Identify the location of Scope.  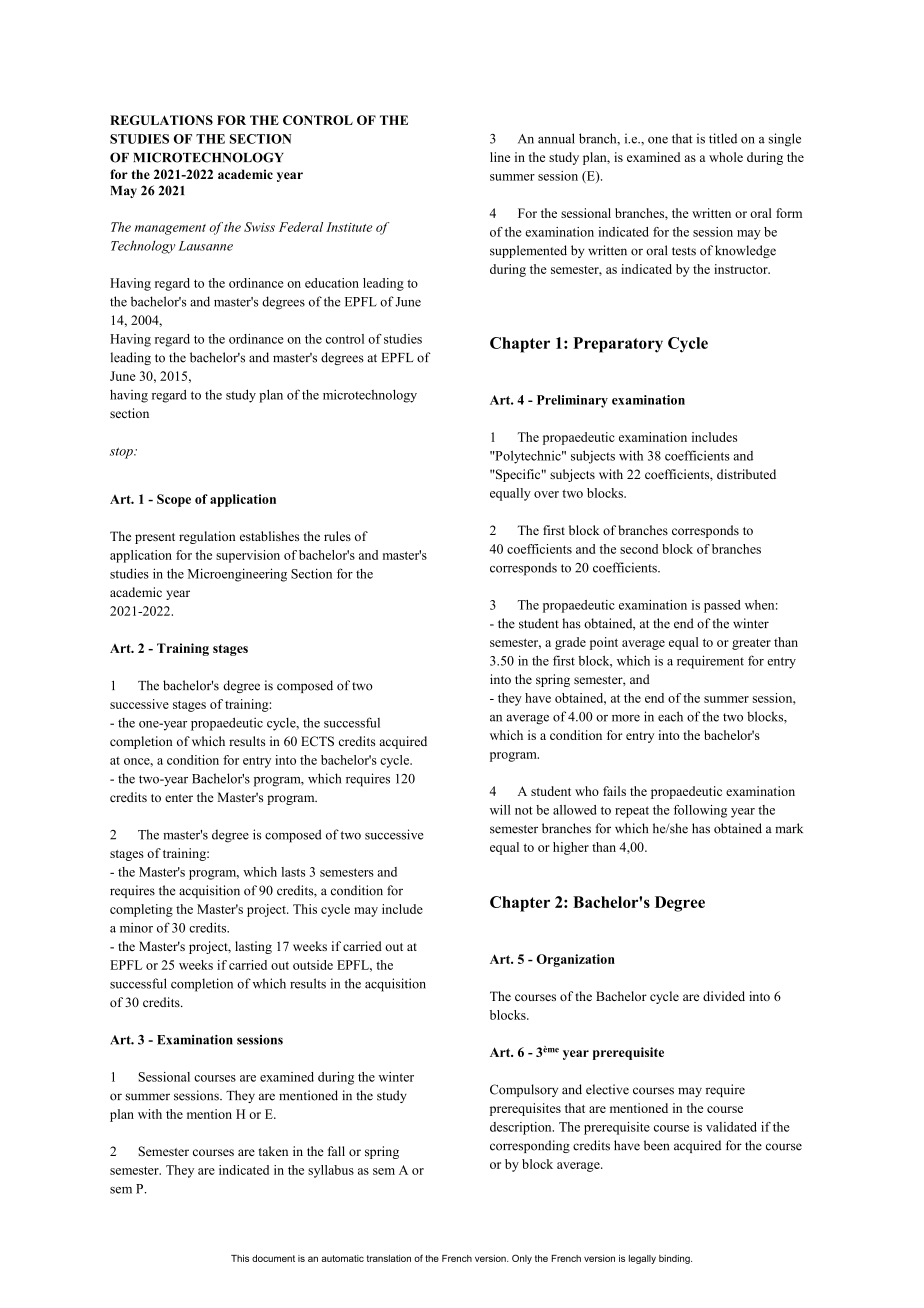
(174, 500).
